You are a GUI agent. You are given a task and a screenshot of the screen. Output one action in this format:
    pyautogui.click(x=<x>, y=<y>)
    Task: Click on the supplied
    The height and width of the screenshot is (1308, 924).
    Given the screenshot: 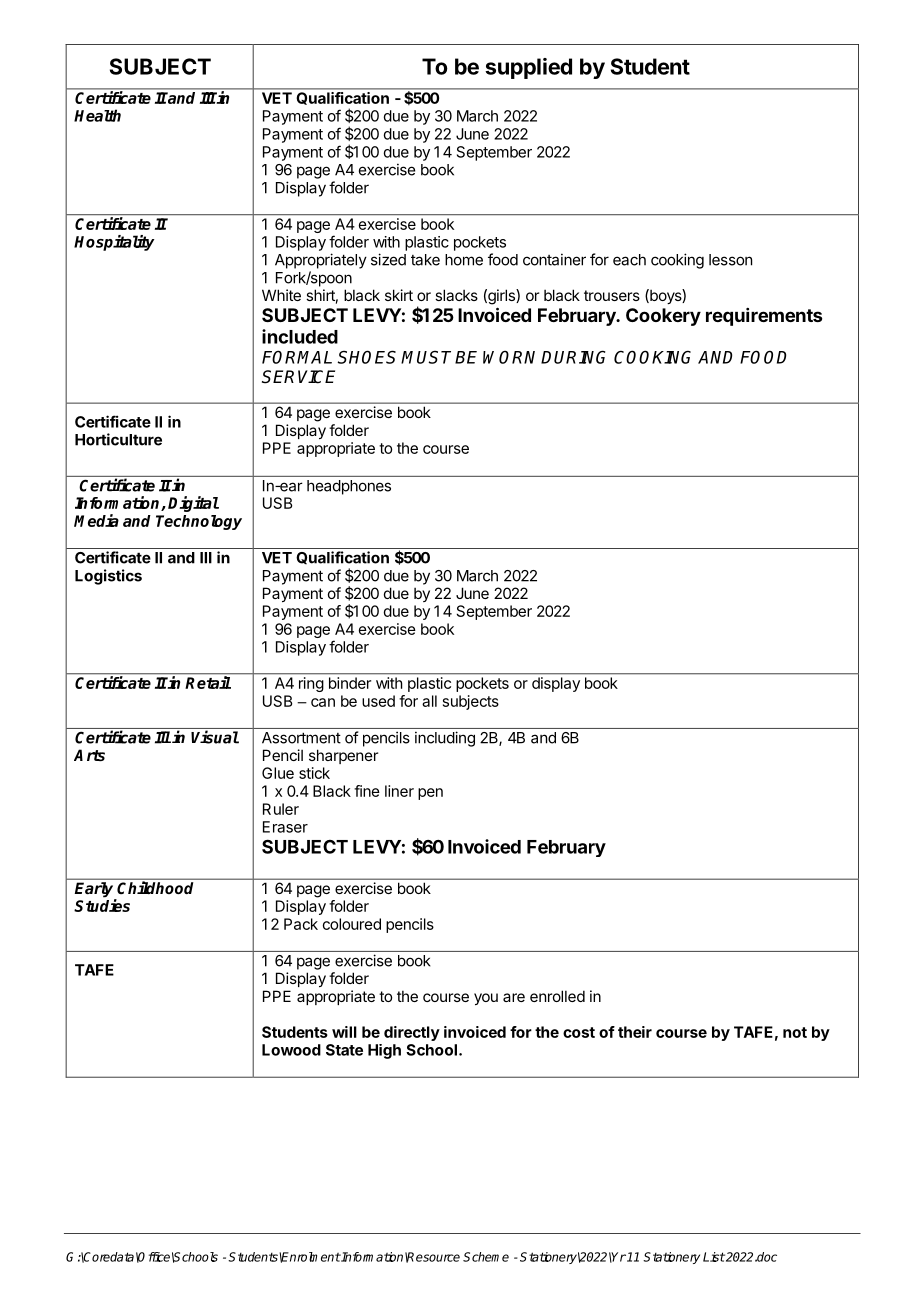 What is the action you would take?
    pyautogui.click(x=528, y=68)
